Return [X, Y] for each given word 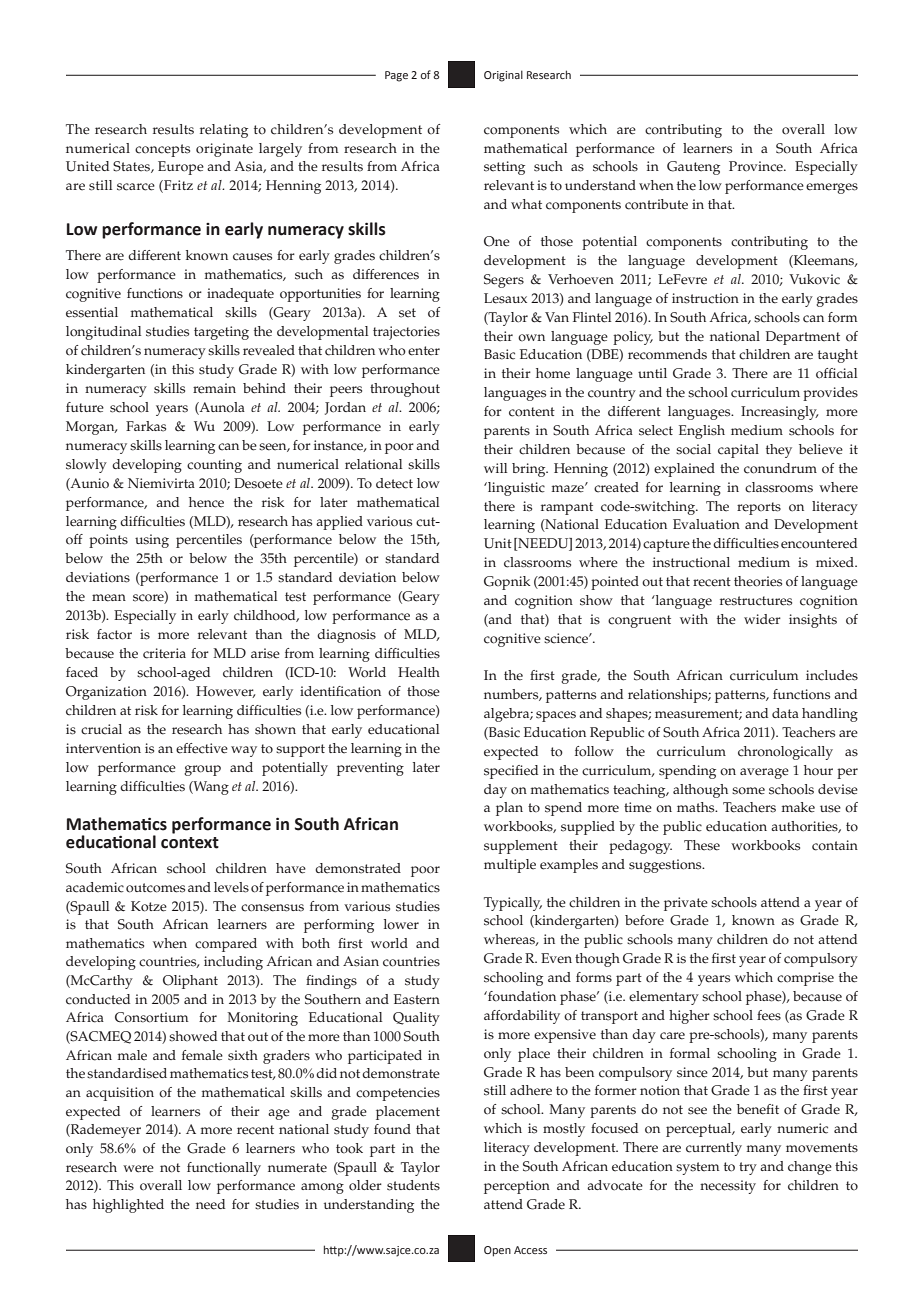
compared [226, 945]
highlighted [128, 1206]
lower [401, 924]
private [686, 904]
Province [757, 166]
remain [214, 388]
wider [762, 619]
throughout [405, 390]
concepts [162, 150]
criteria [164, 653]
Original [503, 76]
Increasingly [780, 413]
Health [419, 672]
